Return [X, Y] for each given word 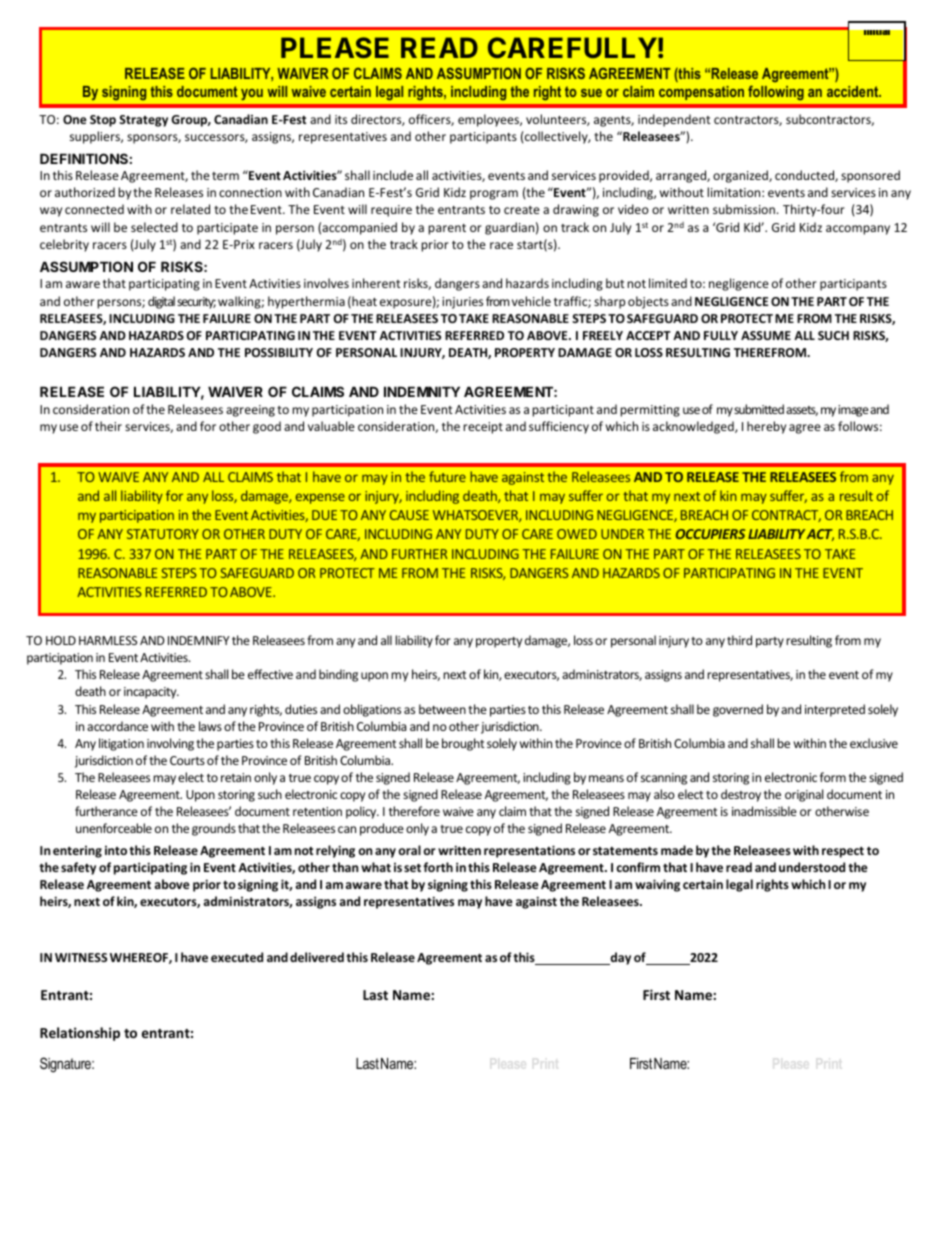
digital [161, 302]
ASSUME [766, 335]
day [619, 958]
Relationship [80, 1034]
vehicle [531, 301]
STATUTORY [163, 534]
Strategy [143, 121]
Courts [187, 760]
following [776, 92]
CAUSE [409, 515]
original [804, 795]
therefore [414, 811]
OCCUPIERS [710, 534]
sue [591, 93]
